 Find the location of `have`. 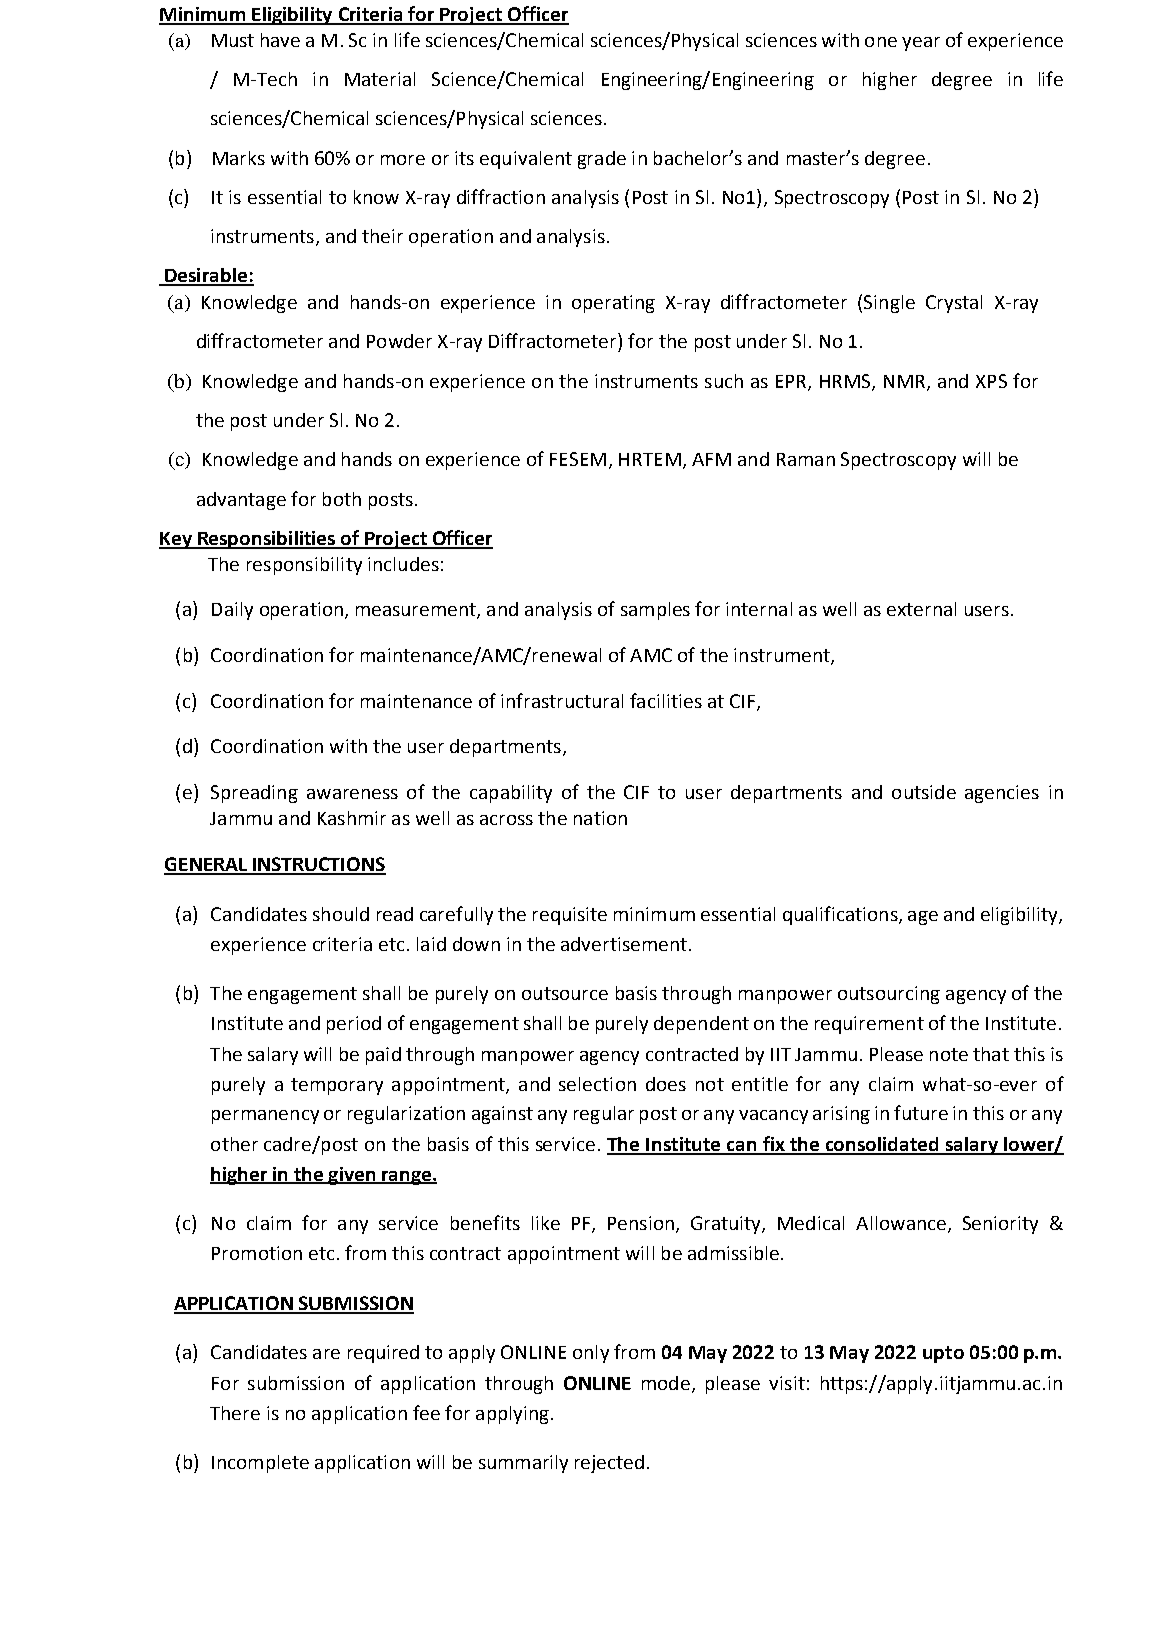

have is located at coordinates (280, 40).
